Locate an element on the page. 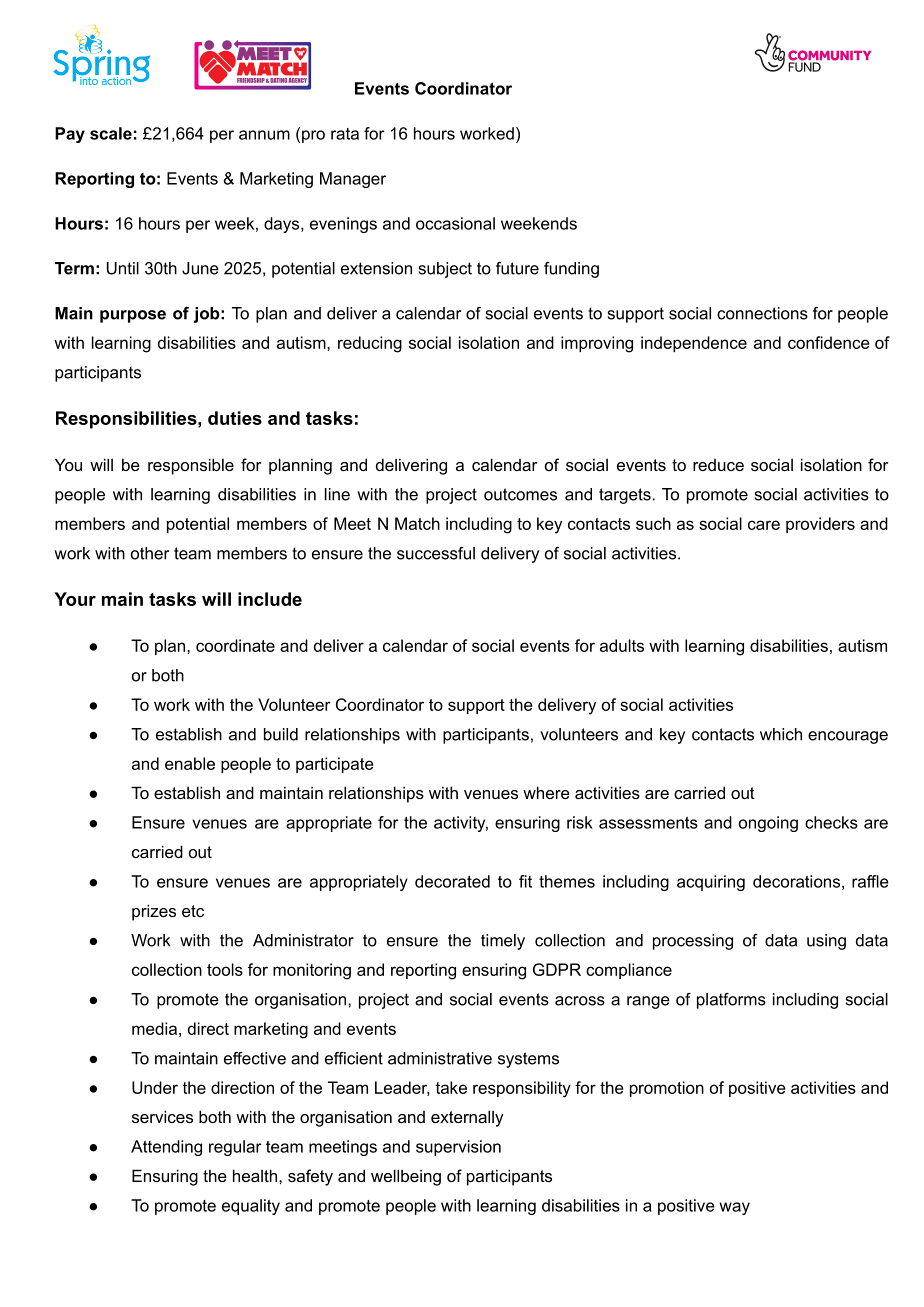 The height and width of the page is (1307, 924). scale is located at coordinates (111, 133).
